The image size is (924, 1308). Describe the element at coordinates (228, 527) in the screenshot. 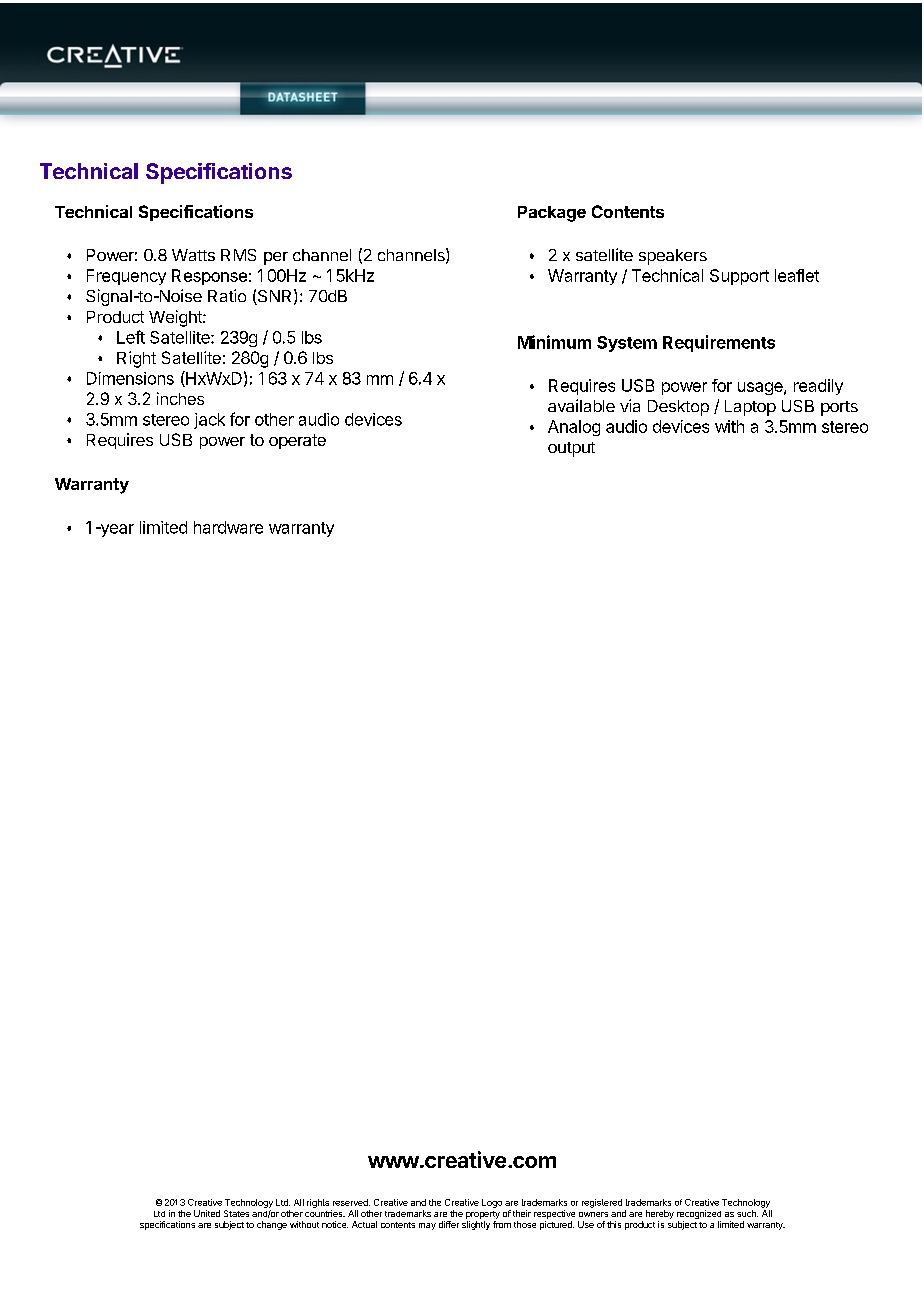

I see `hardware` at that location.
